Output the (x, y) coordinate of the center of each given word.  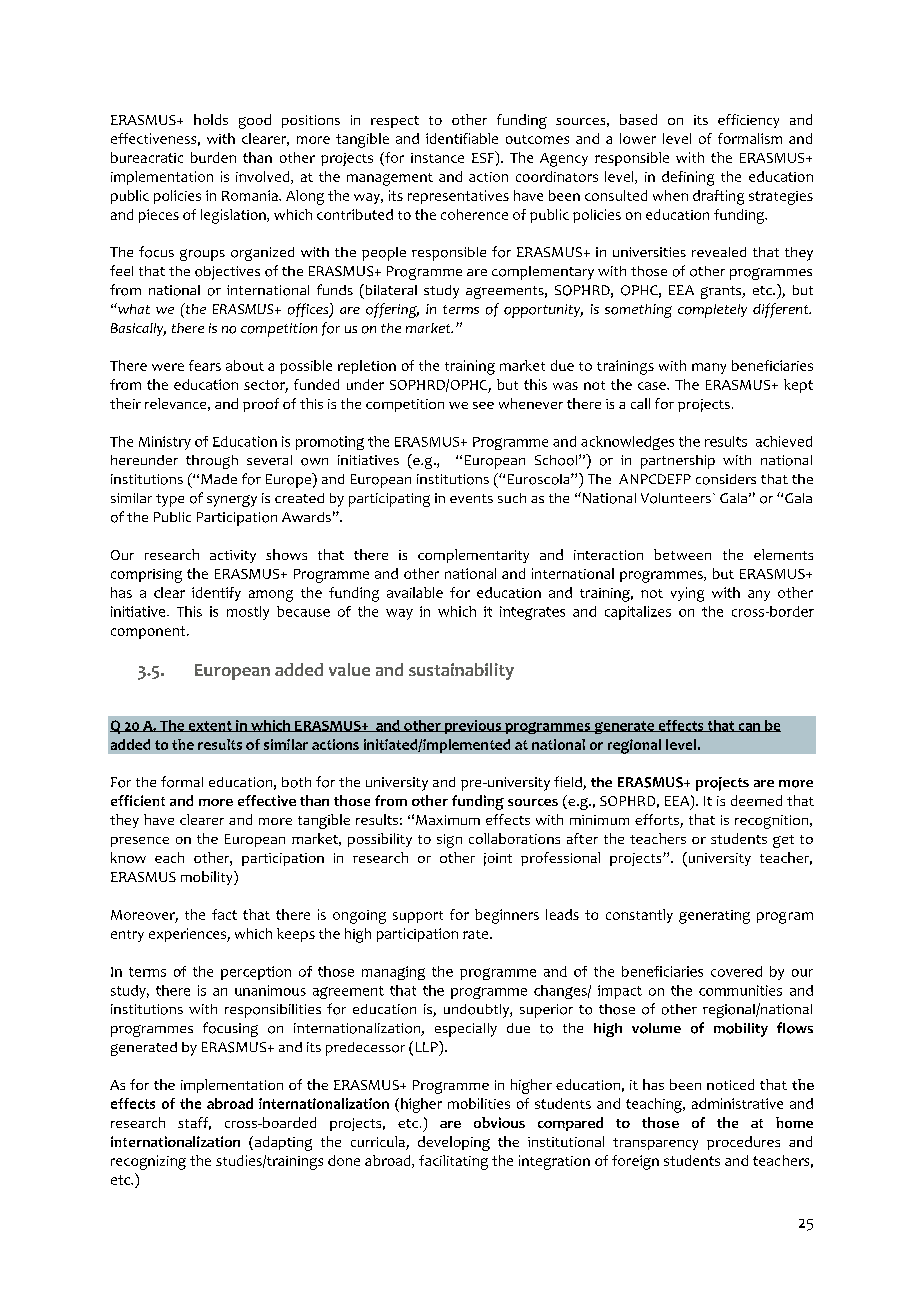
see (483, 405)
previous (472, 727)
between (682, 554)
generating (714, 917)
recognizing (148, 1162)
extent (210, 726)
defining (688, 178)
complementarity (473, 556)
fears (205, 365)
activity (233, 556)
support (418, 917)
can (749, 727)
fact (224, 914)
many (709, 368)
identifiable (462, 138)
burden (213, 157)
